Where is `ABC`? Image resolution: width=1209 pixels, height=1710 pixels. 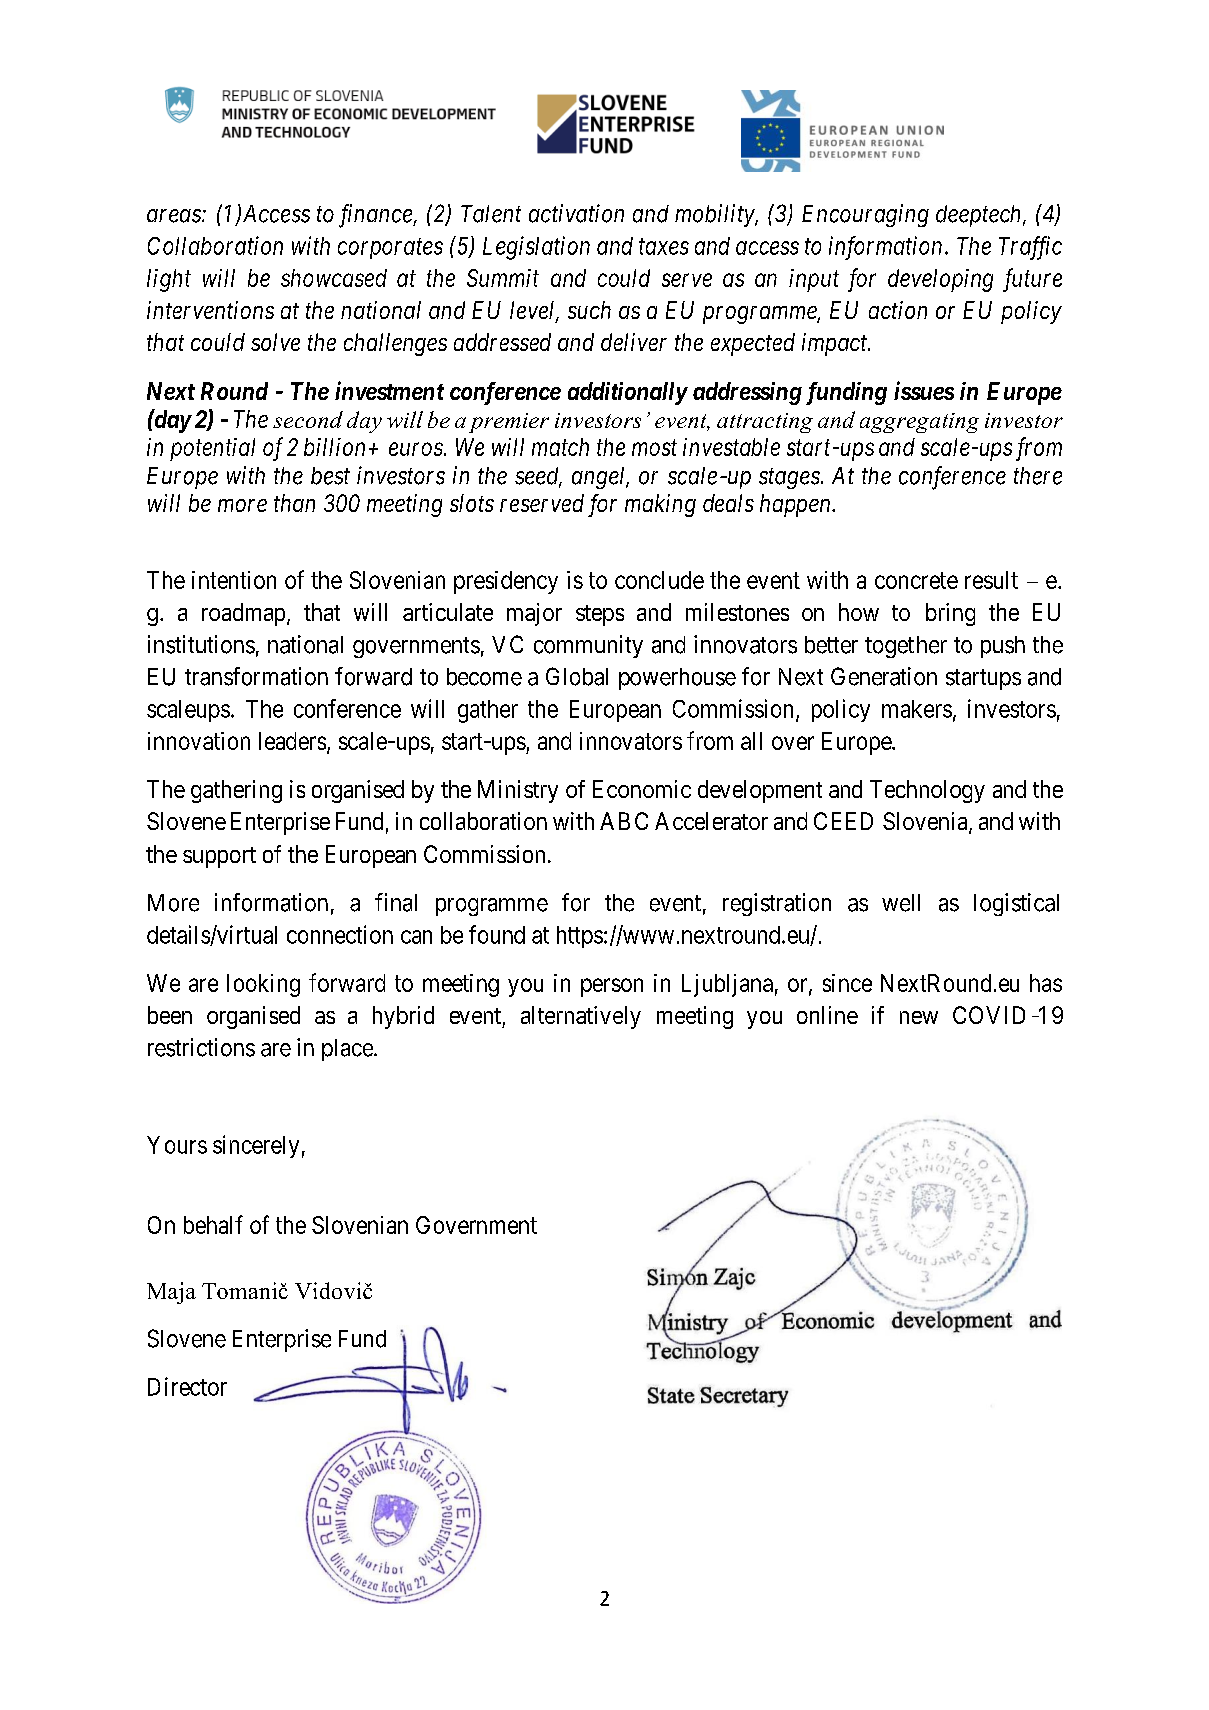
ABC is located at coordinates (624, 821).
